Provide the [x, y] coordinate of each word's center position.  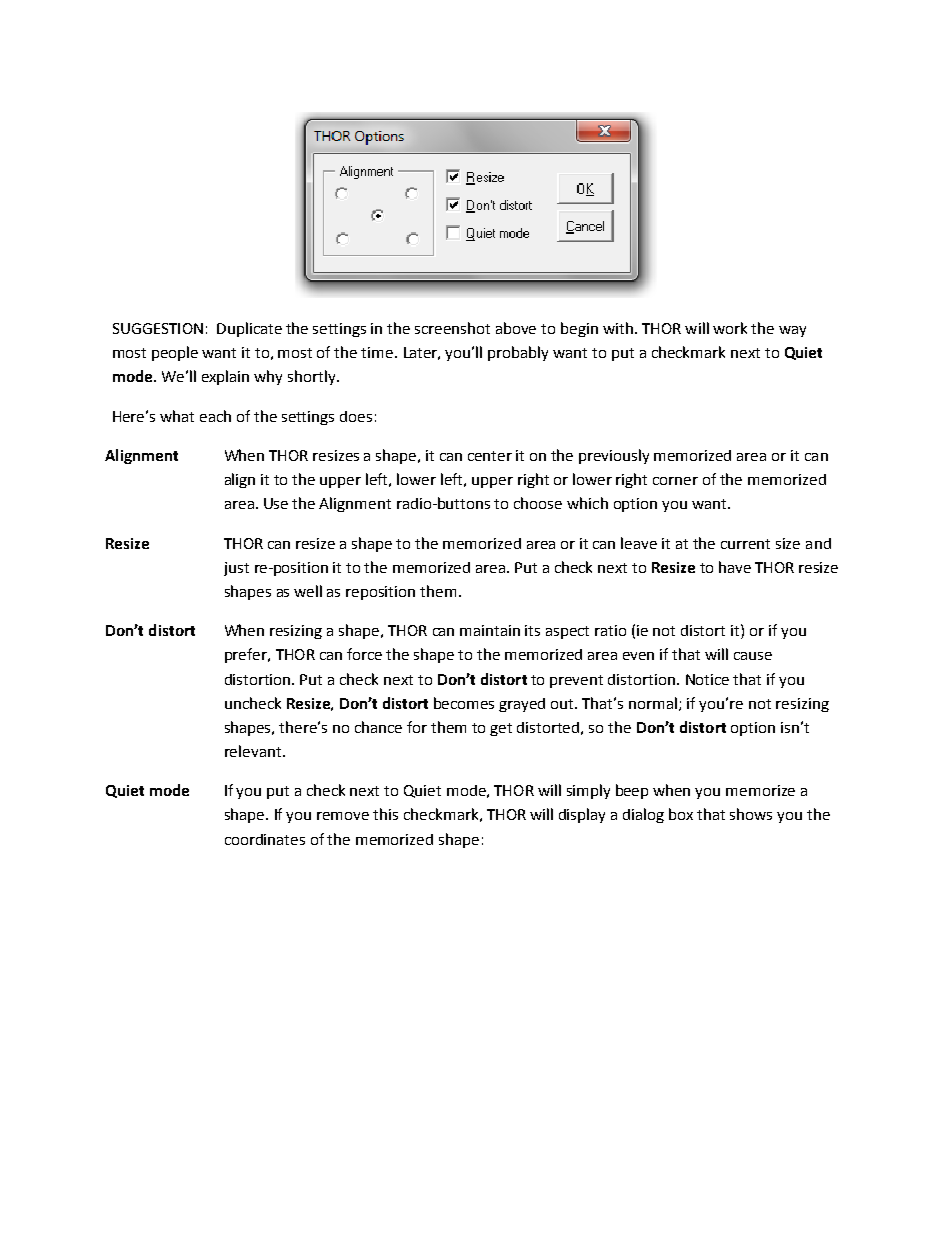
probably [518, 353]
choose [538, 503]
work [730, 328]
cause [753, 656]
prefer [247, 655]
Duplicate [249, 329]
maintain [490, 630]
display [582, 815]
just [236, 569]
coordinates [265, 839]
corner [675, 481]
